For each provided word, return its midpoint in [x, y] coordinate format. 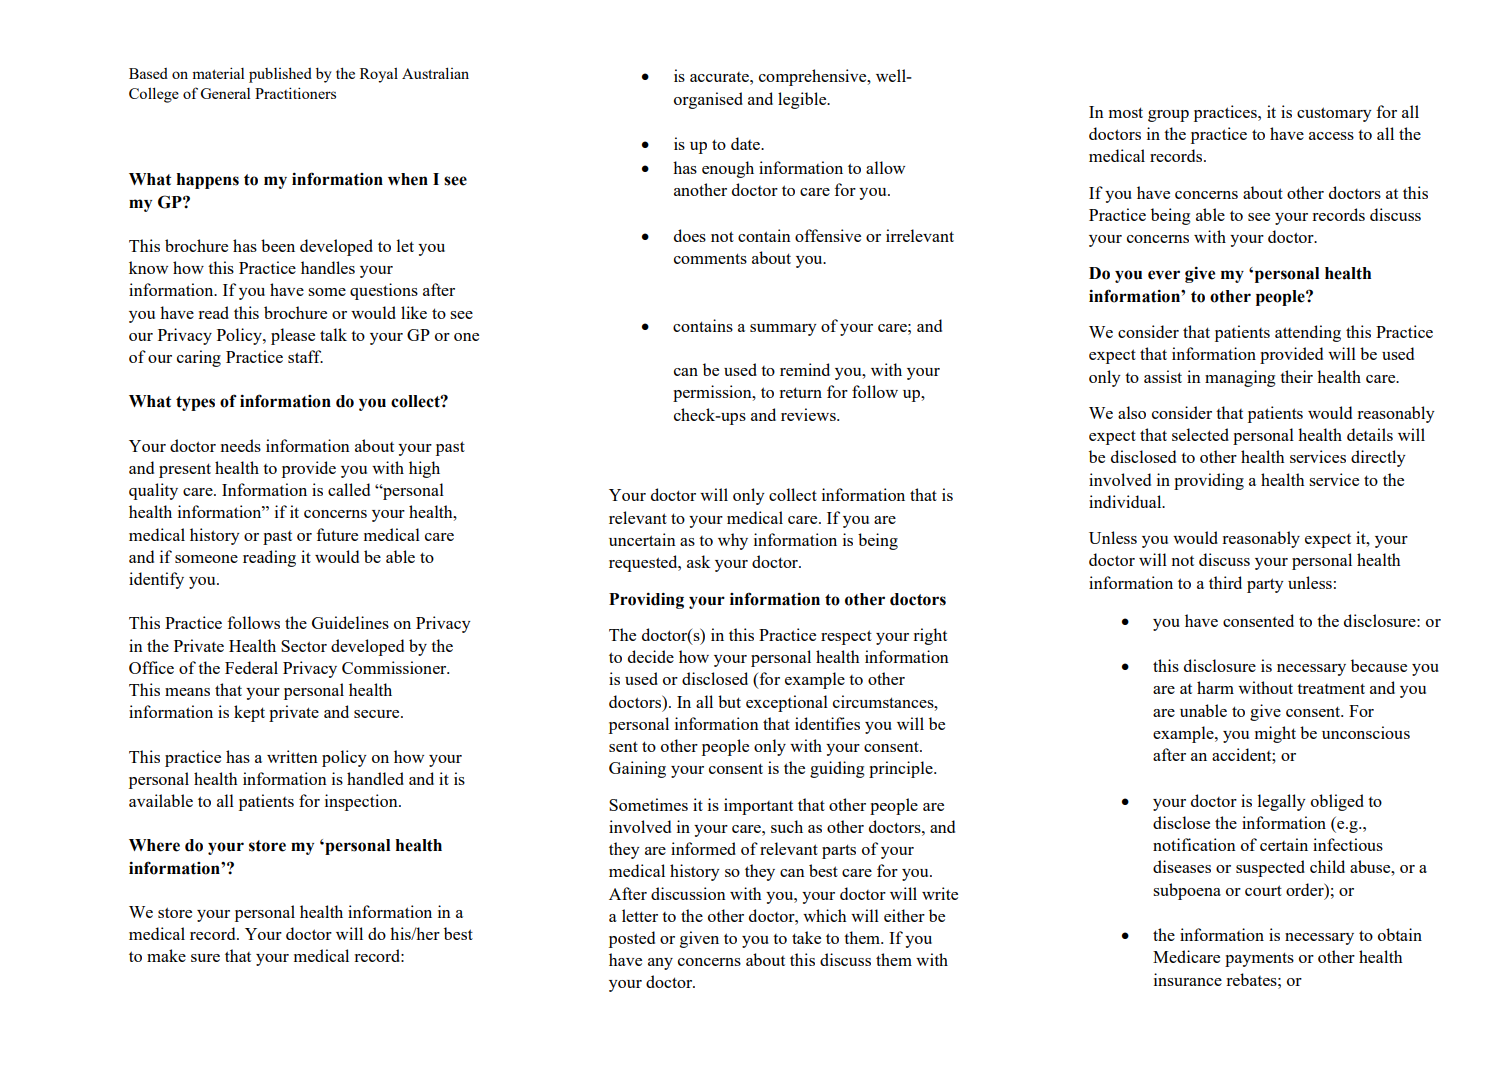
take [806, 937]
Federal [251, 667]
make [166, 955]
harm [1215, 687]
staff [305, 356]
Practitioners [295, 93]
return [800, 392]
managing [1240, 378]
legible [803, 100]
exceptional [787, 703]
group [1168, 116]
